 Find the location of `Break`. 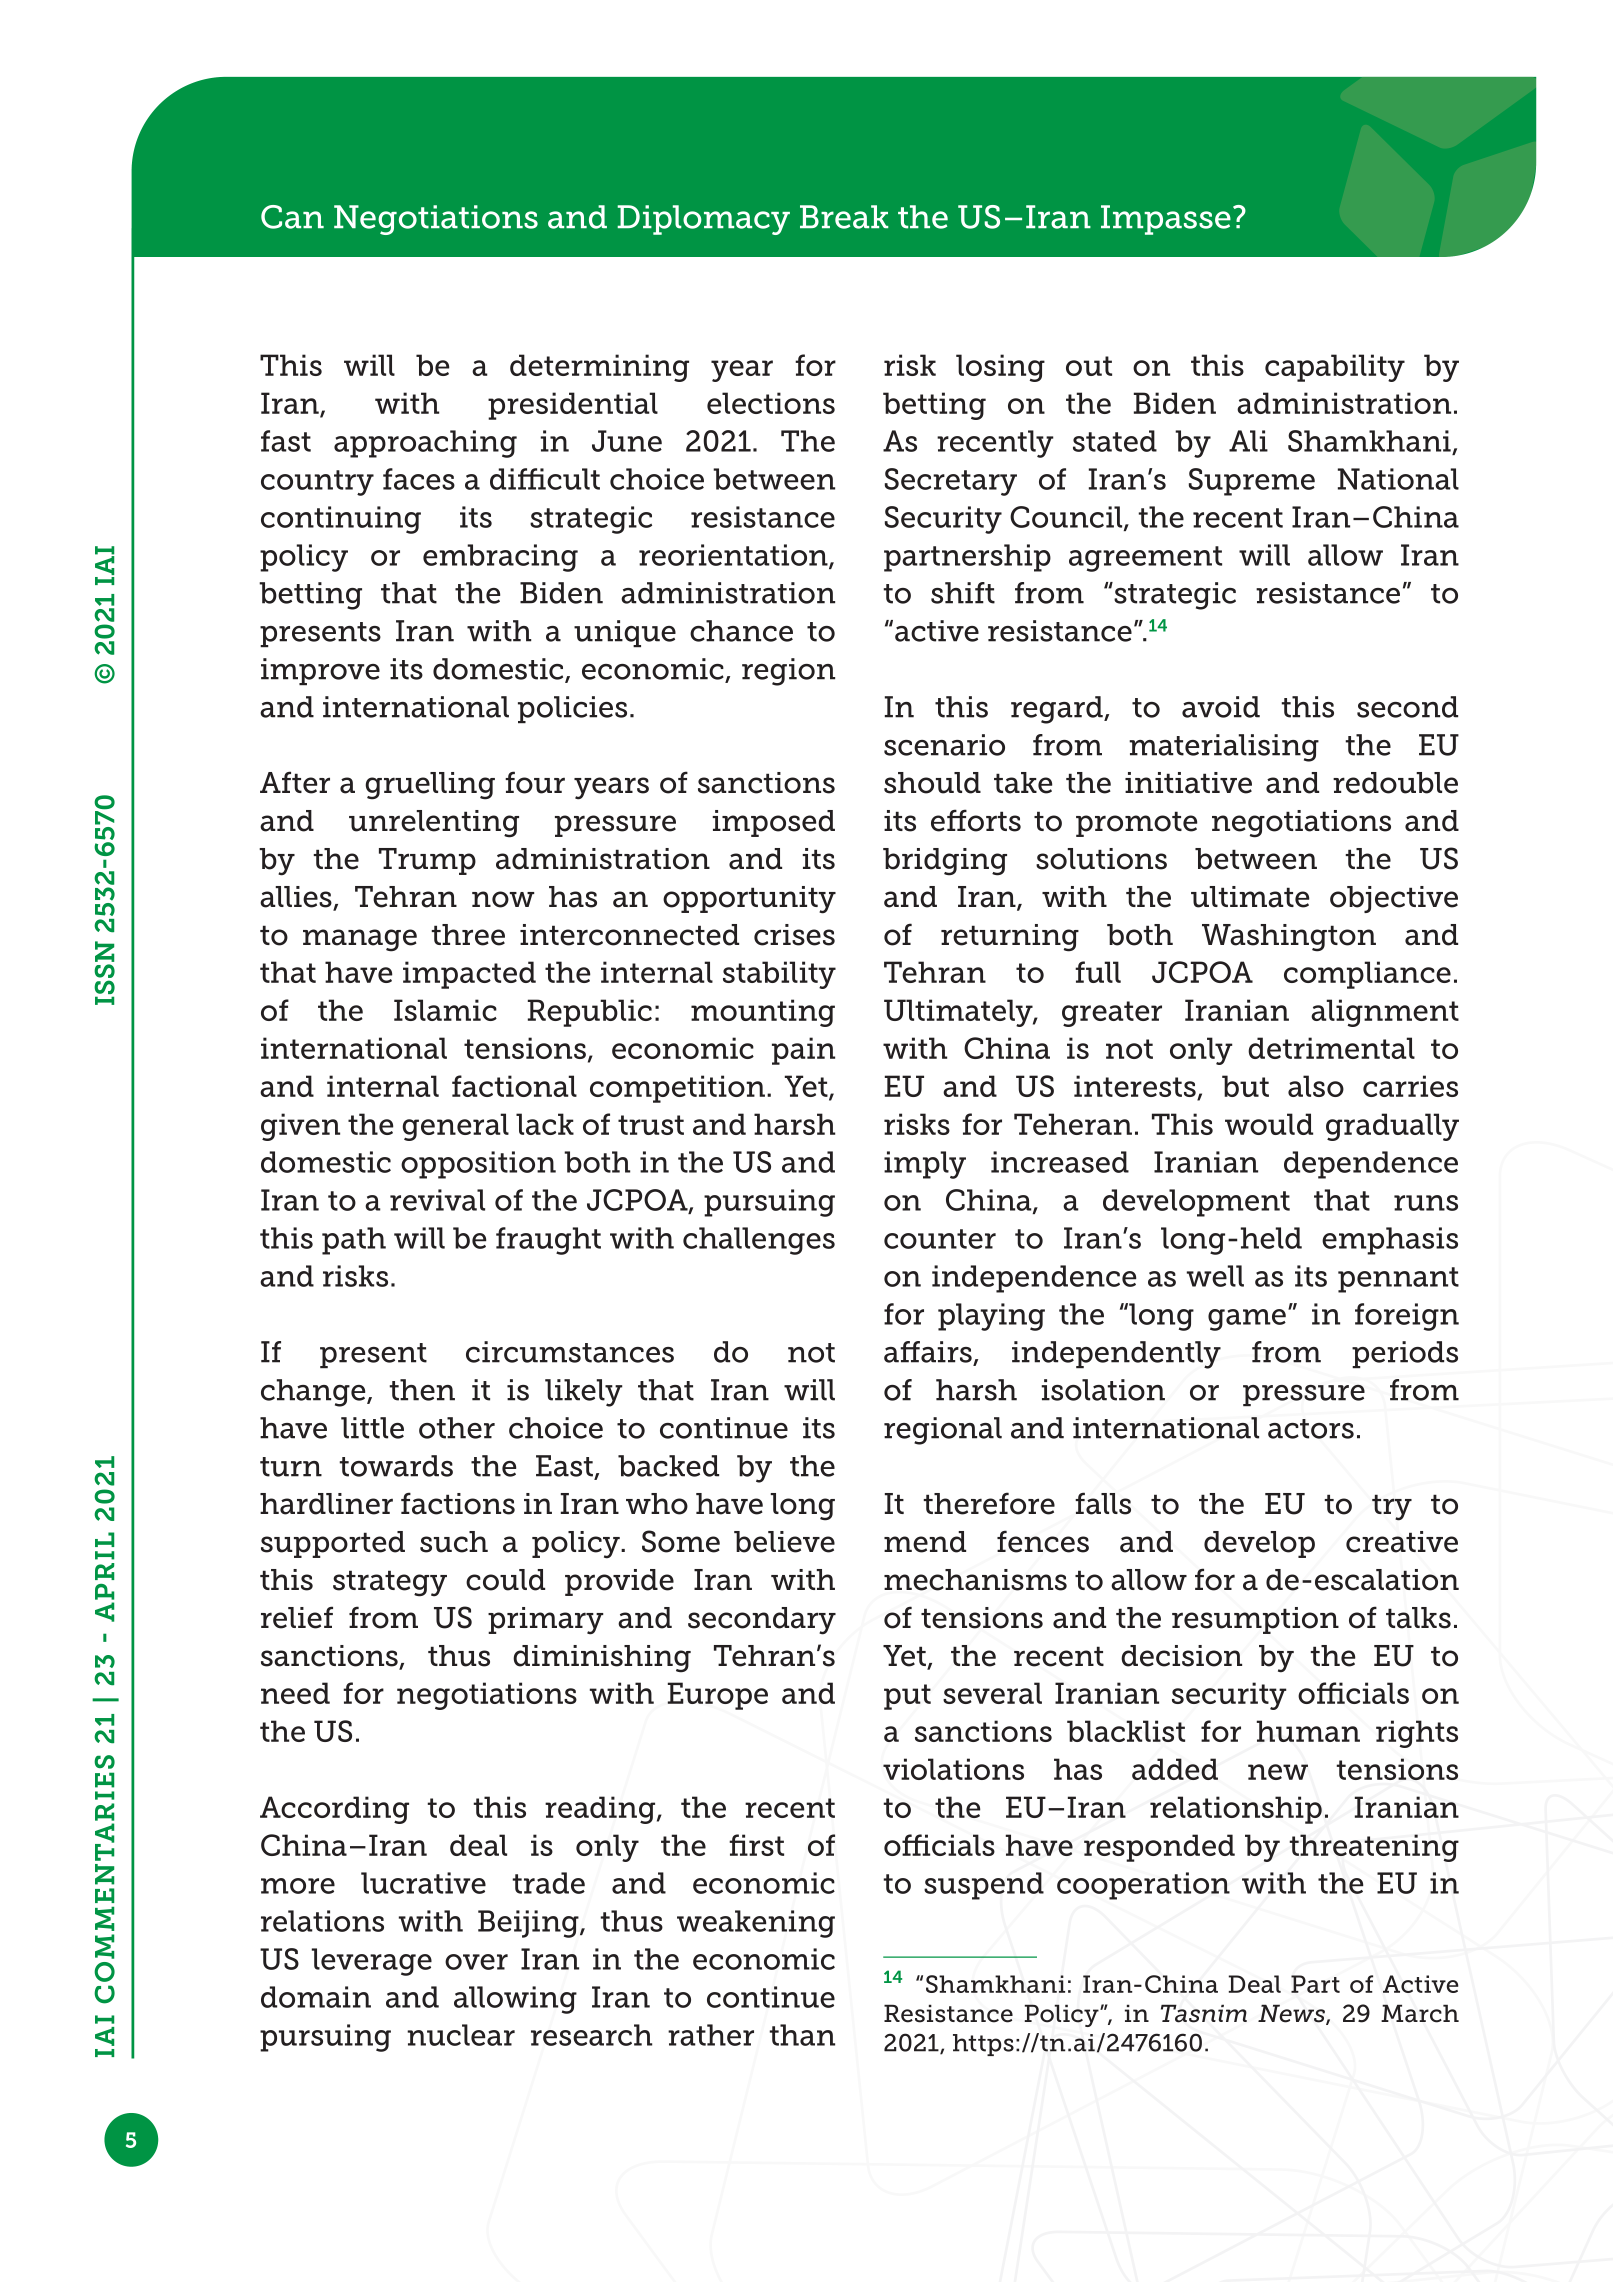

Break is located at coordinates (844, 217).
